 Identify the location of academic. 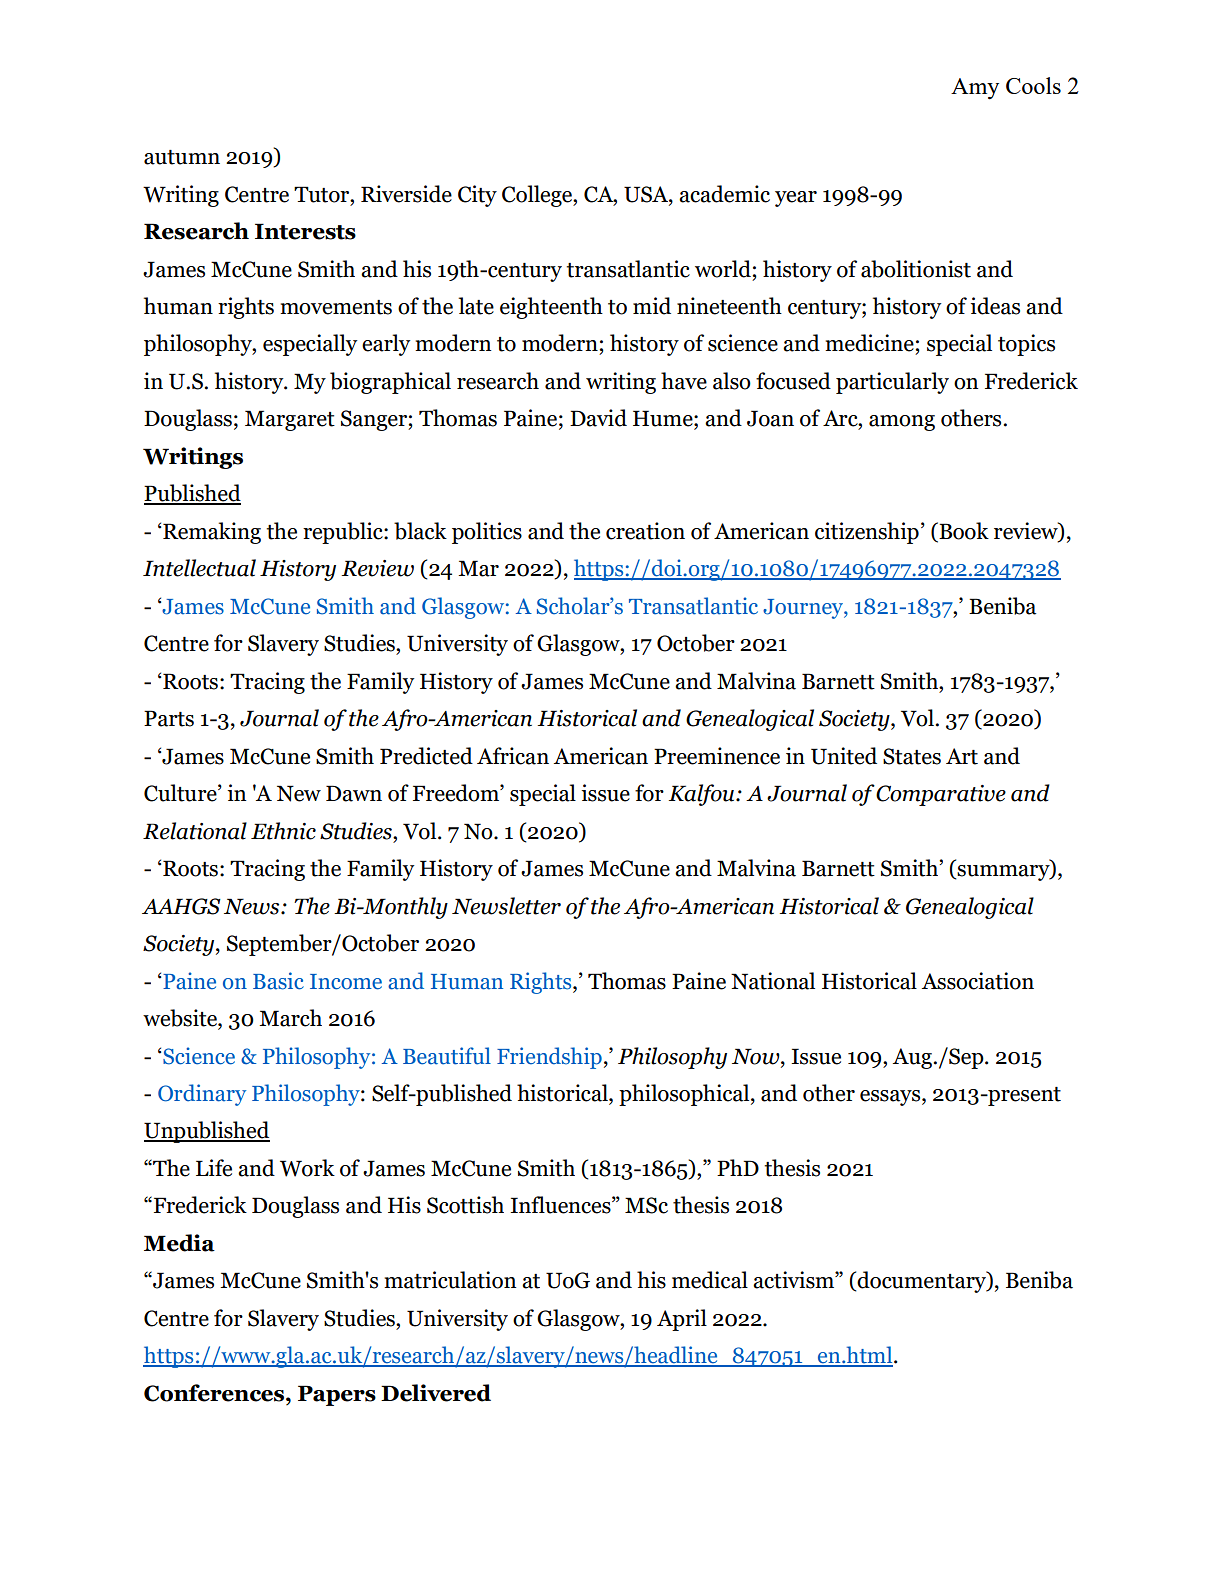
(724, 194).
